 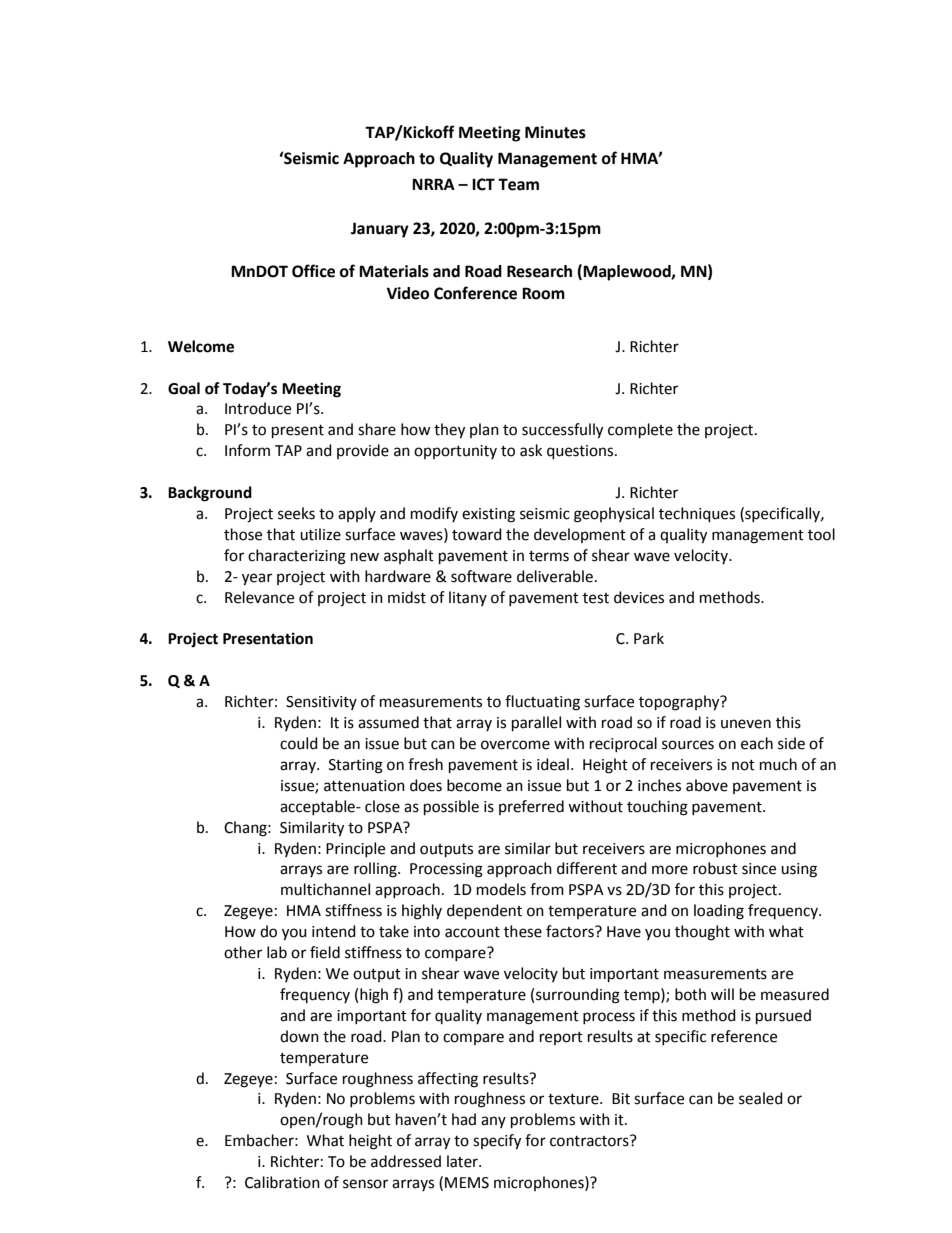 What do you see at coordinates (555, 132) in the screenshot?
I see `Minutes` at bounding box center [555, 132].
